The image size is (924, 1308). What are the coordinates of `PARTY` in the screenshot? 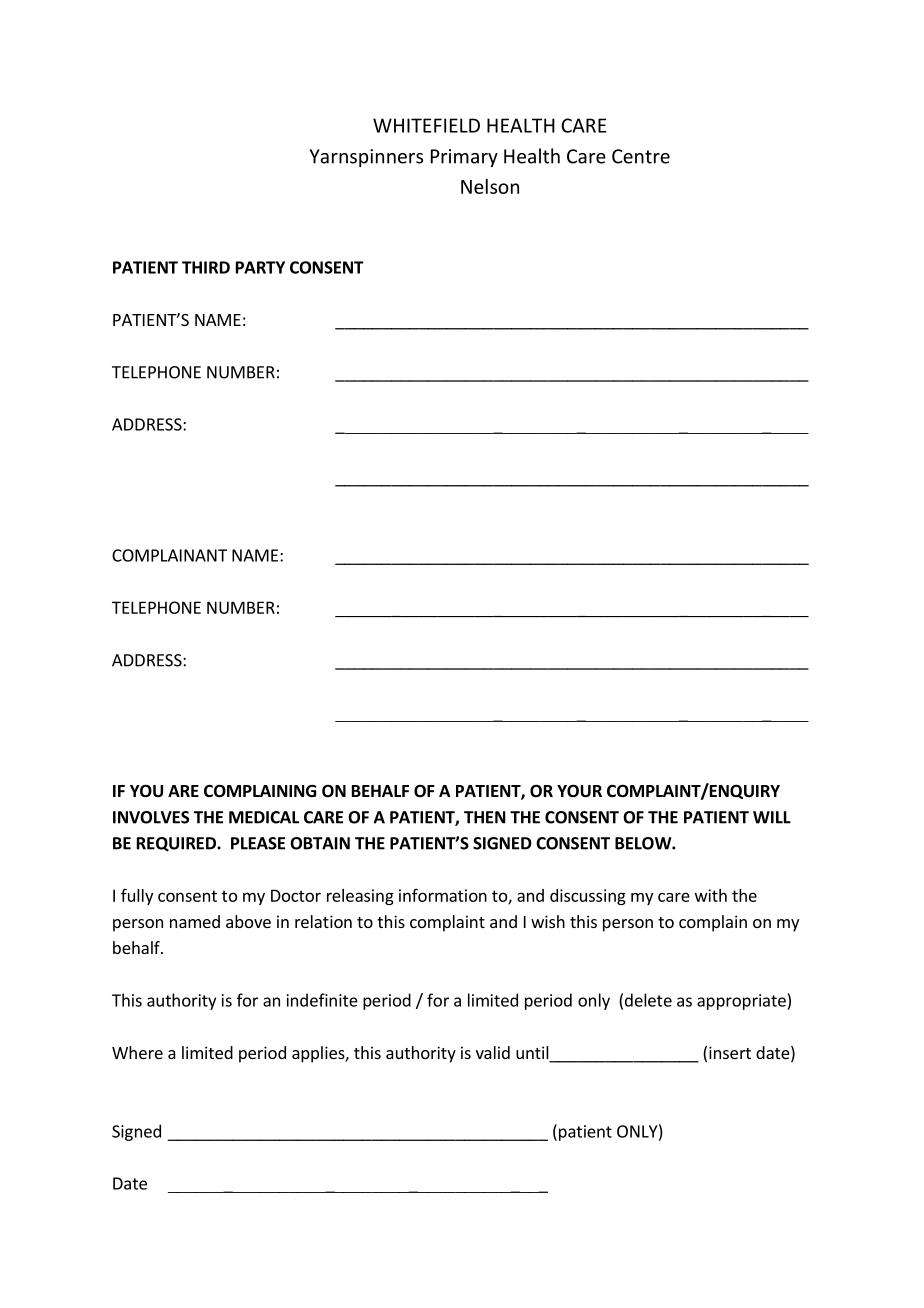 It's located at (260, 267).
